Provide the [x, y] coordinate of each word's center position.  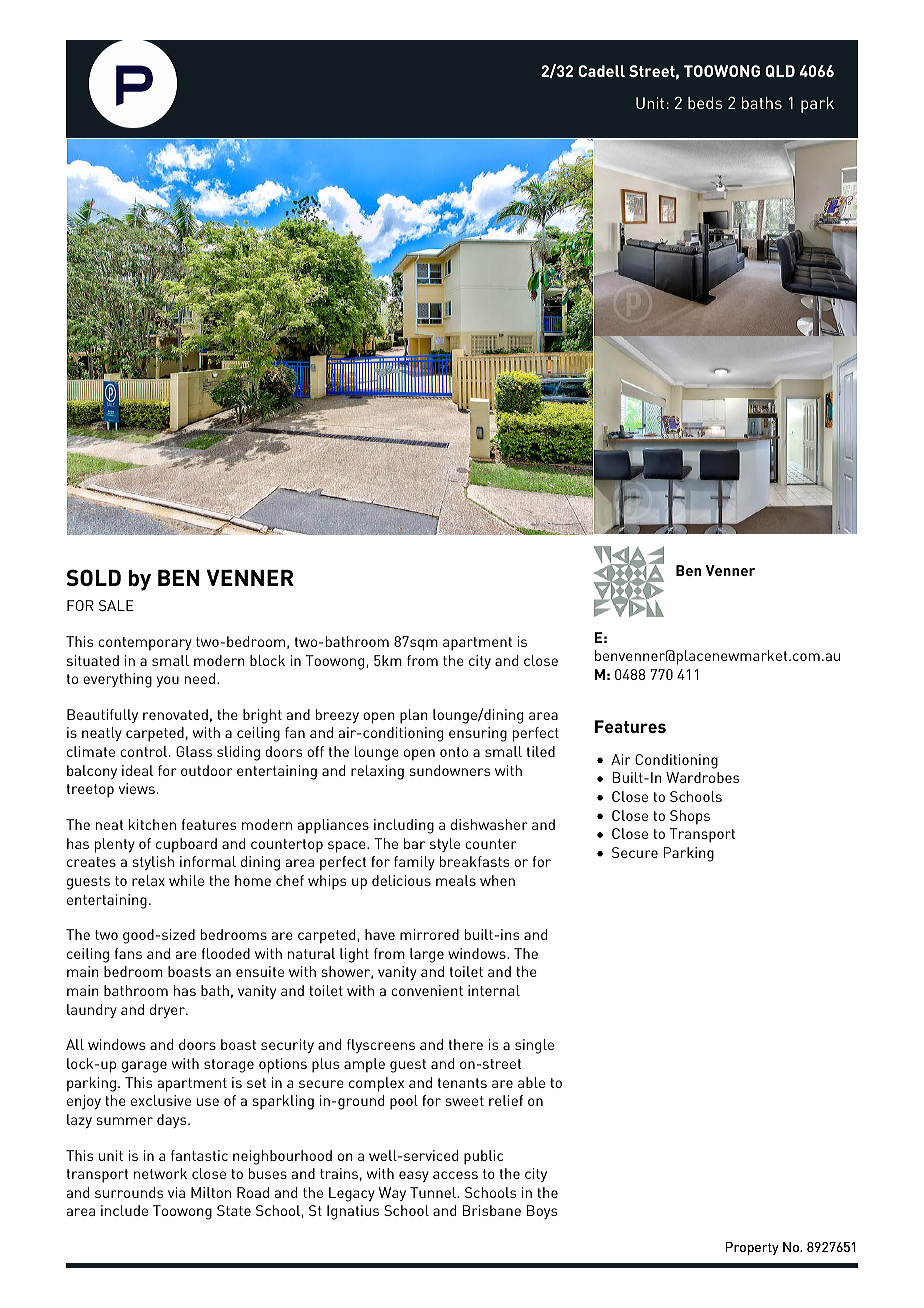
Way [392, 1194]
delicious [401, 880]
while [186, 880]
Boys [542, 1212]
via [176, 1192]
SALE [116, 605]
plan [414, 716]
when [497, 880]
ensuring [478, 734]
